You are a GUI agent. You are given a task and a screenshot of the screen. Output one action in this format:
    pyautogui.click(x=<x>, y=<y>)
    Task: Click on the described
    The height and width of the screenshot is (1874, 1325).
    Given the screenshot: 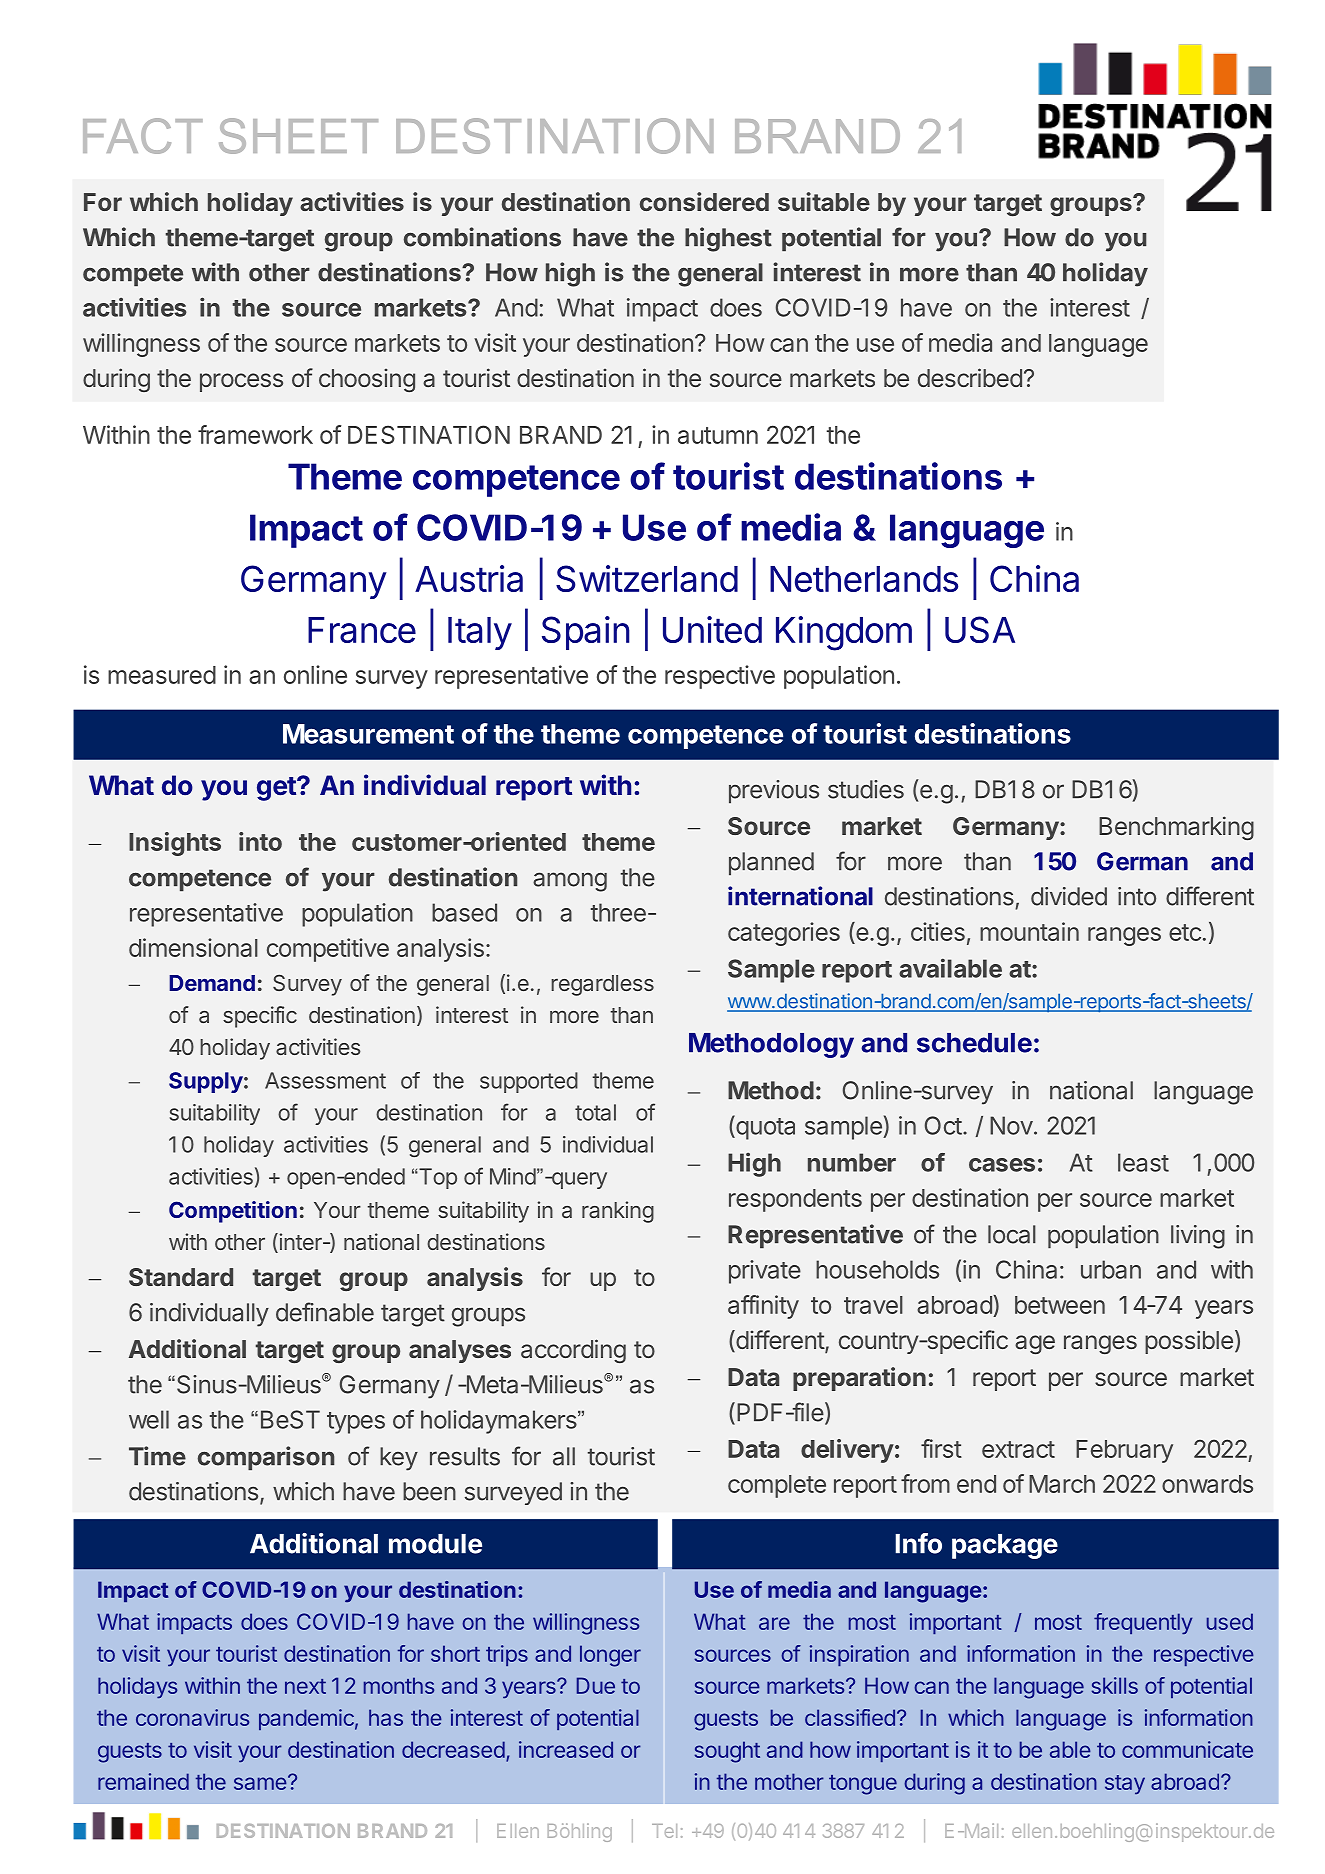 What is the action you would take?
    pyautogui.click(x=970, y=377)
